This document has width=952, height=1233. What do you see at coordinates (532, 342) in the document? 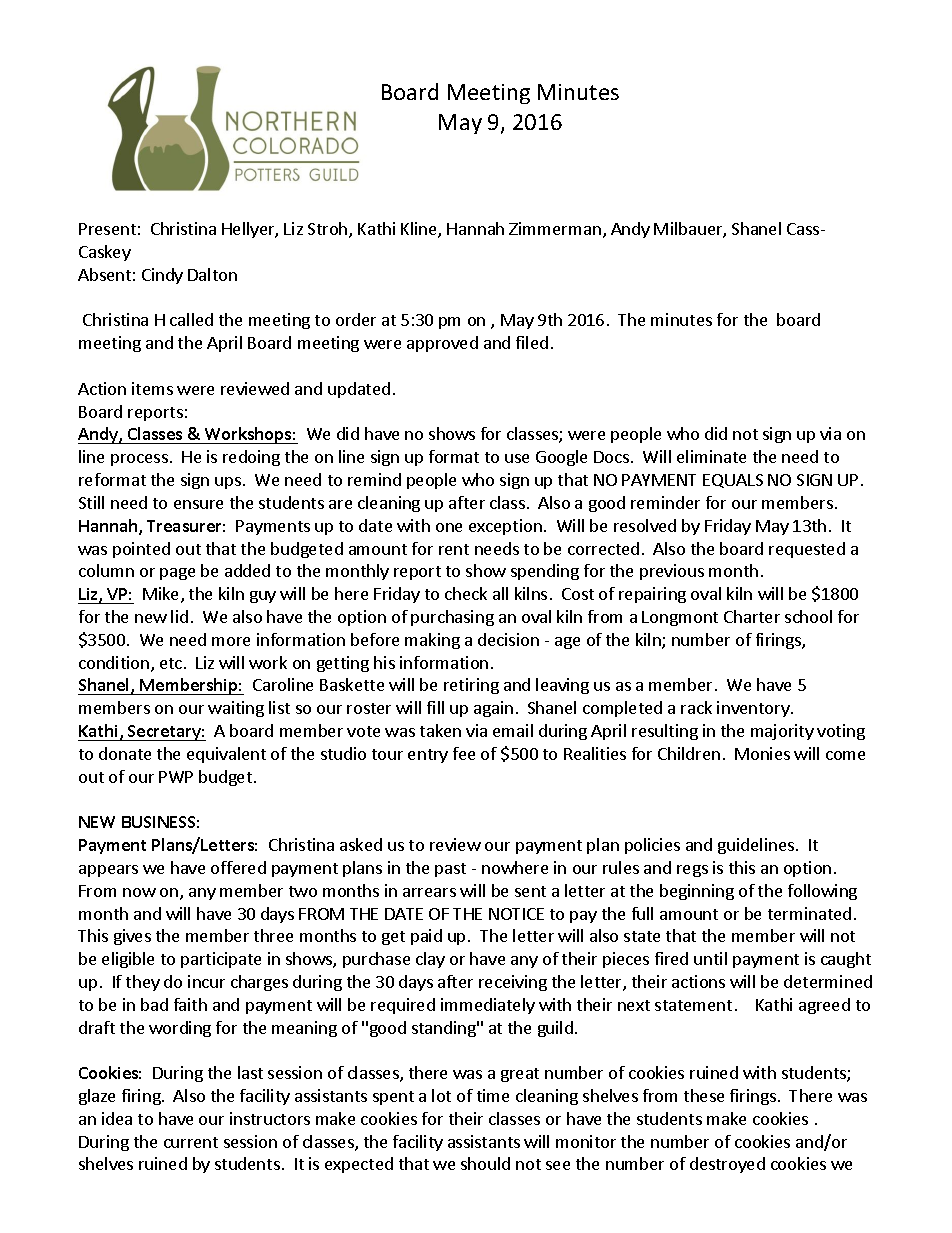
I see `filed` at bounding box center [532, 342].
